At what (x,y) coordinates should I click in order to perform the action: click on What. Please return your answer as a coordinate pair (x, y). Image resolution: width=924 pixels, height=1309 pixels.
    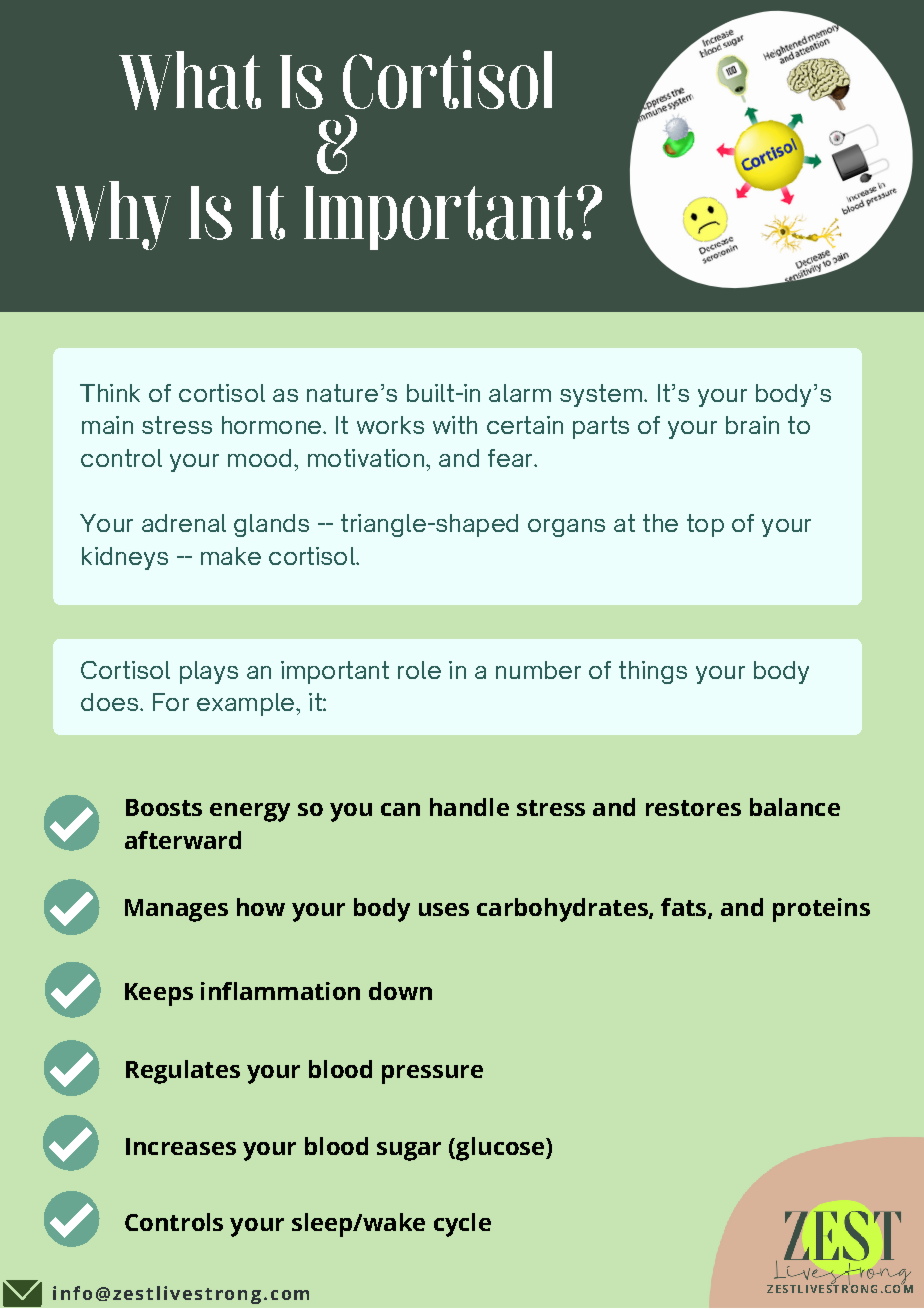
    Looking at the image, I should click on (190, 80).
